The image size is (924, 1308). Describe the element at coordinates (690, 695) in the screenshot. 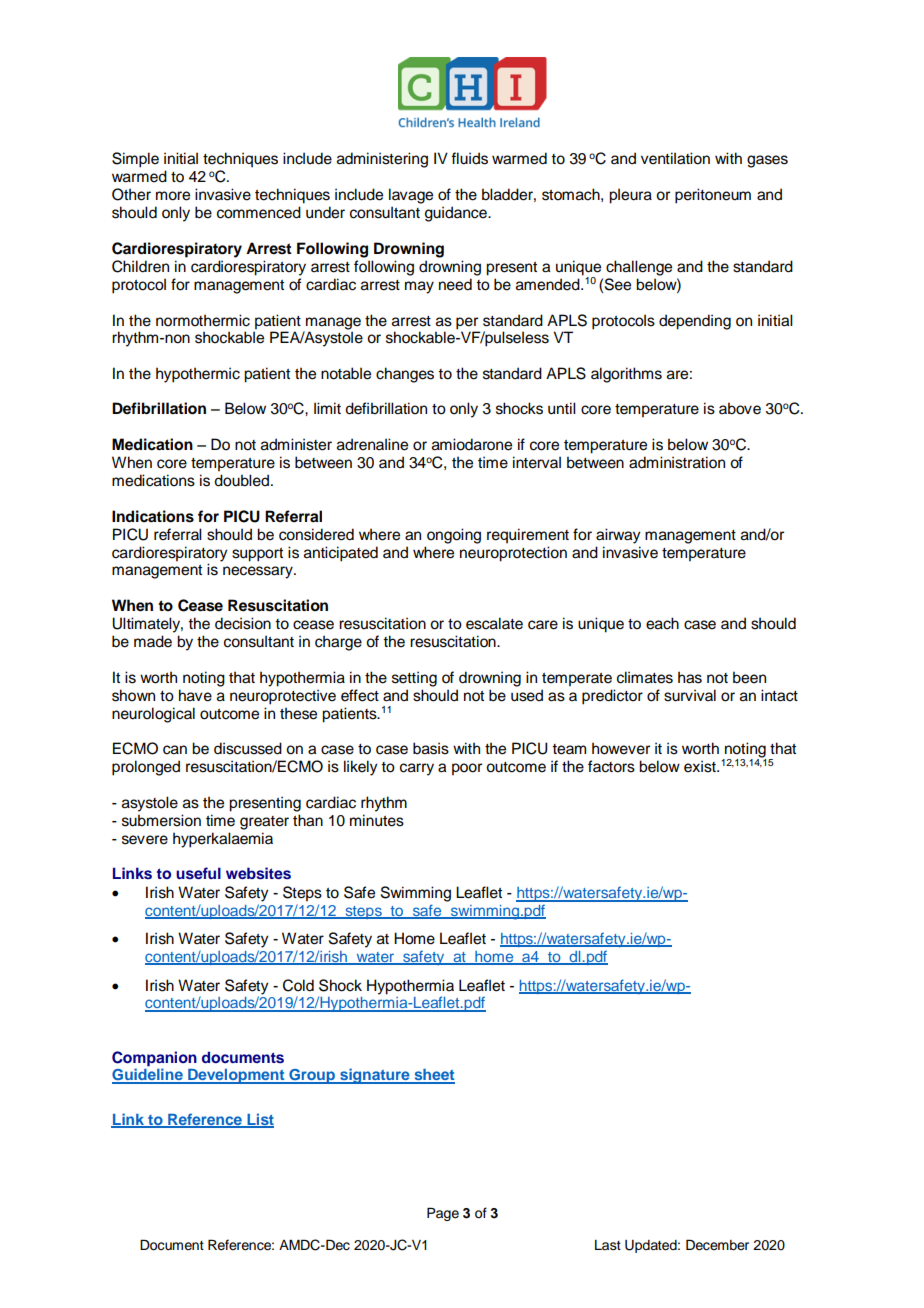

I see `survival` at that location.
